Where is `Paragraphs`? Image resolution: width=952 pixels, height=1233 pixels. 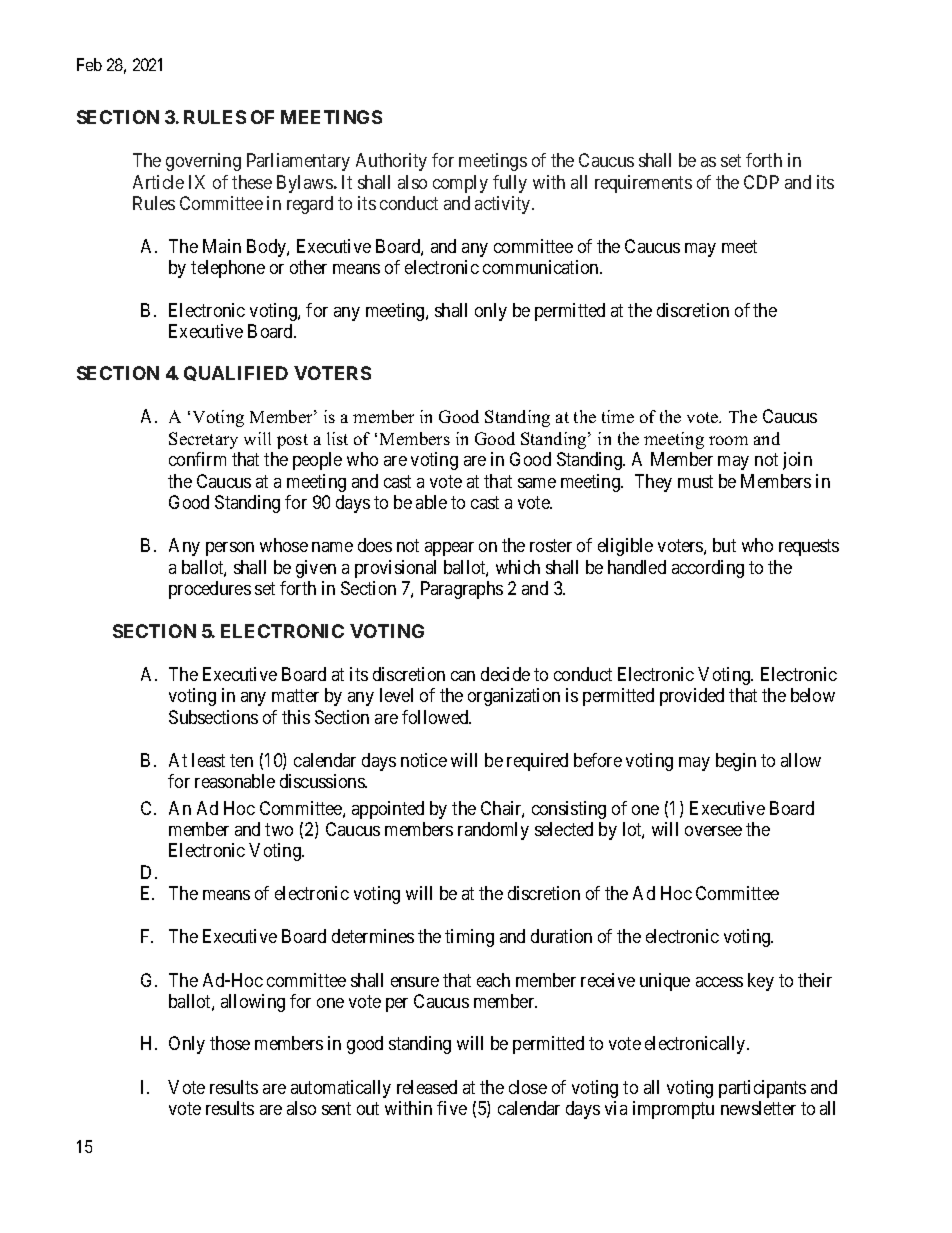 Paragraphs is located at coordinates (462, 590).
